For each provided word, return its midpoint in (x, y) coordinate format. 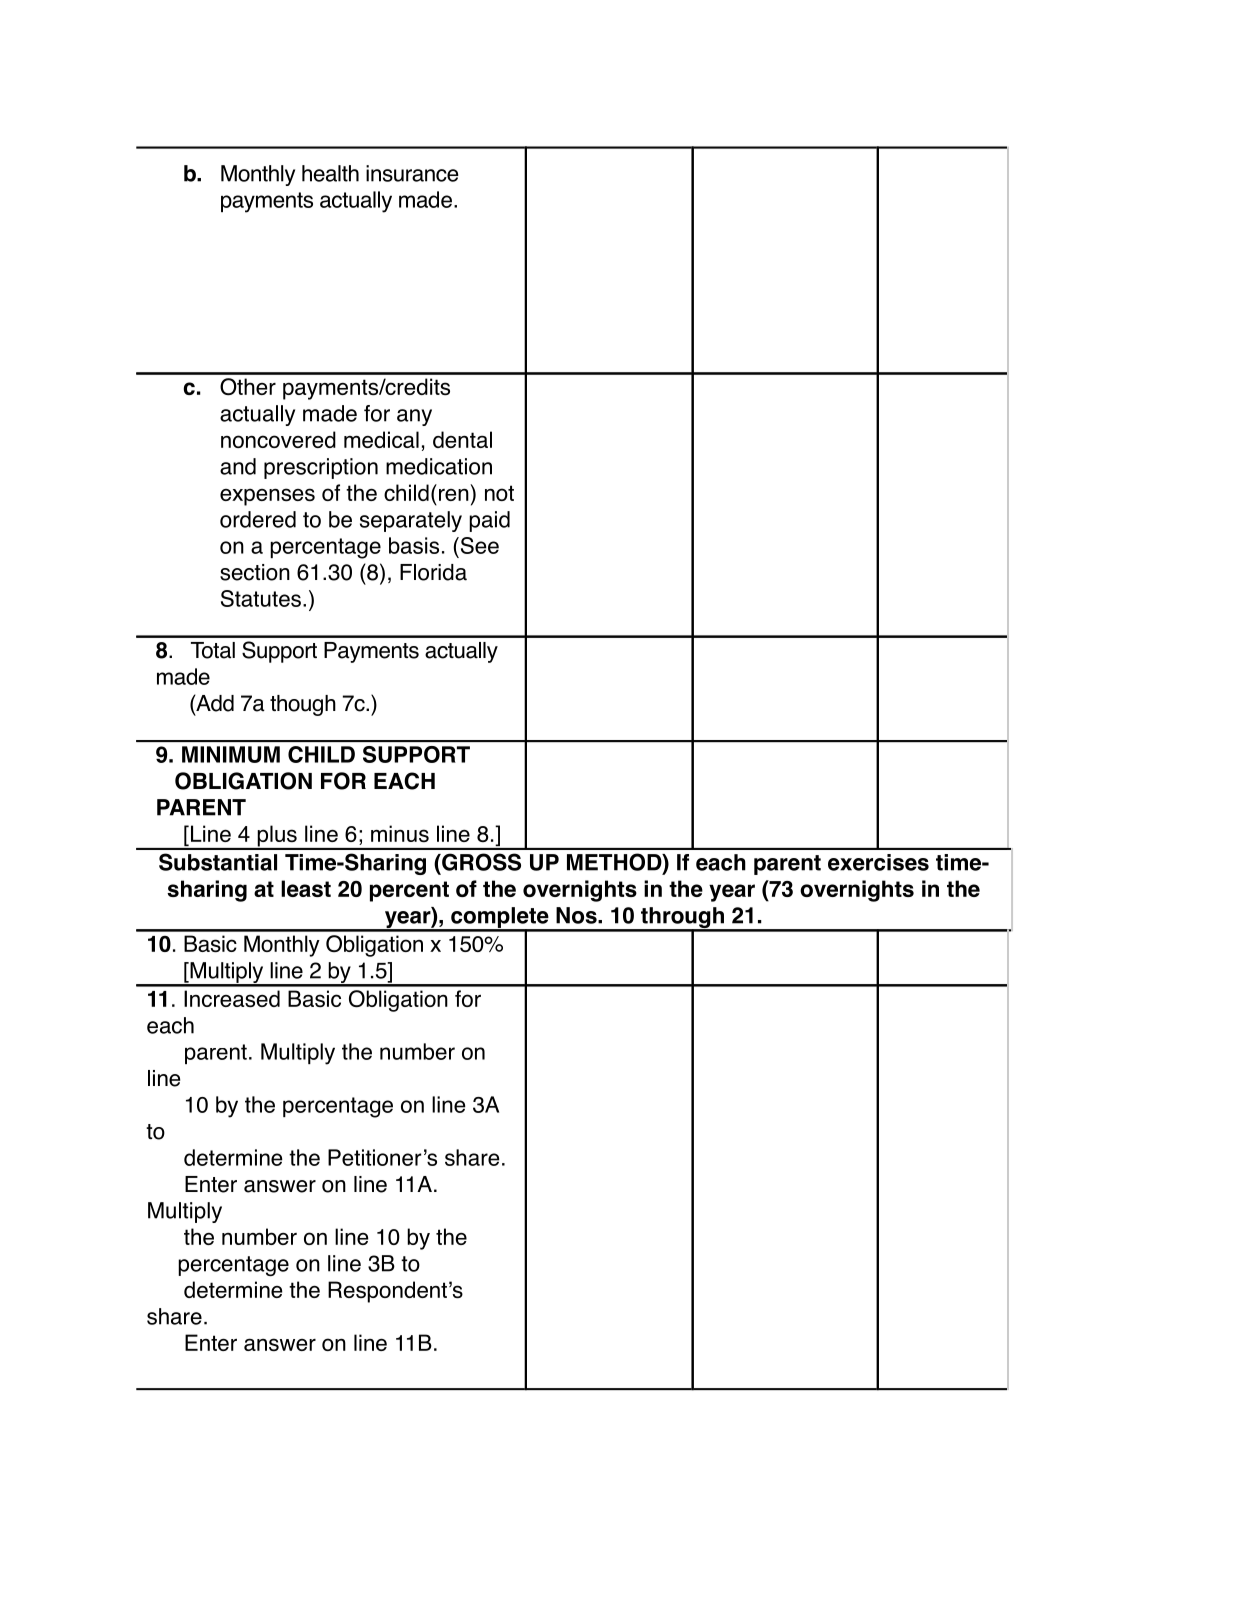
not (499, 493)
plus (277, 837)
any (414, 417)
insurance (412, 173)
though (303, 705)
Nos (577, 915)
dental (462, 439)
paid (489, 521)
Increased (232, 998)
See (478, 545)
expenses (267, 497)
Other (248, 387)
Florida (433, 572)
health (330, 173)
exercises (878, 862)
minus (400, 833)
